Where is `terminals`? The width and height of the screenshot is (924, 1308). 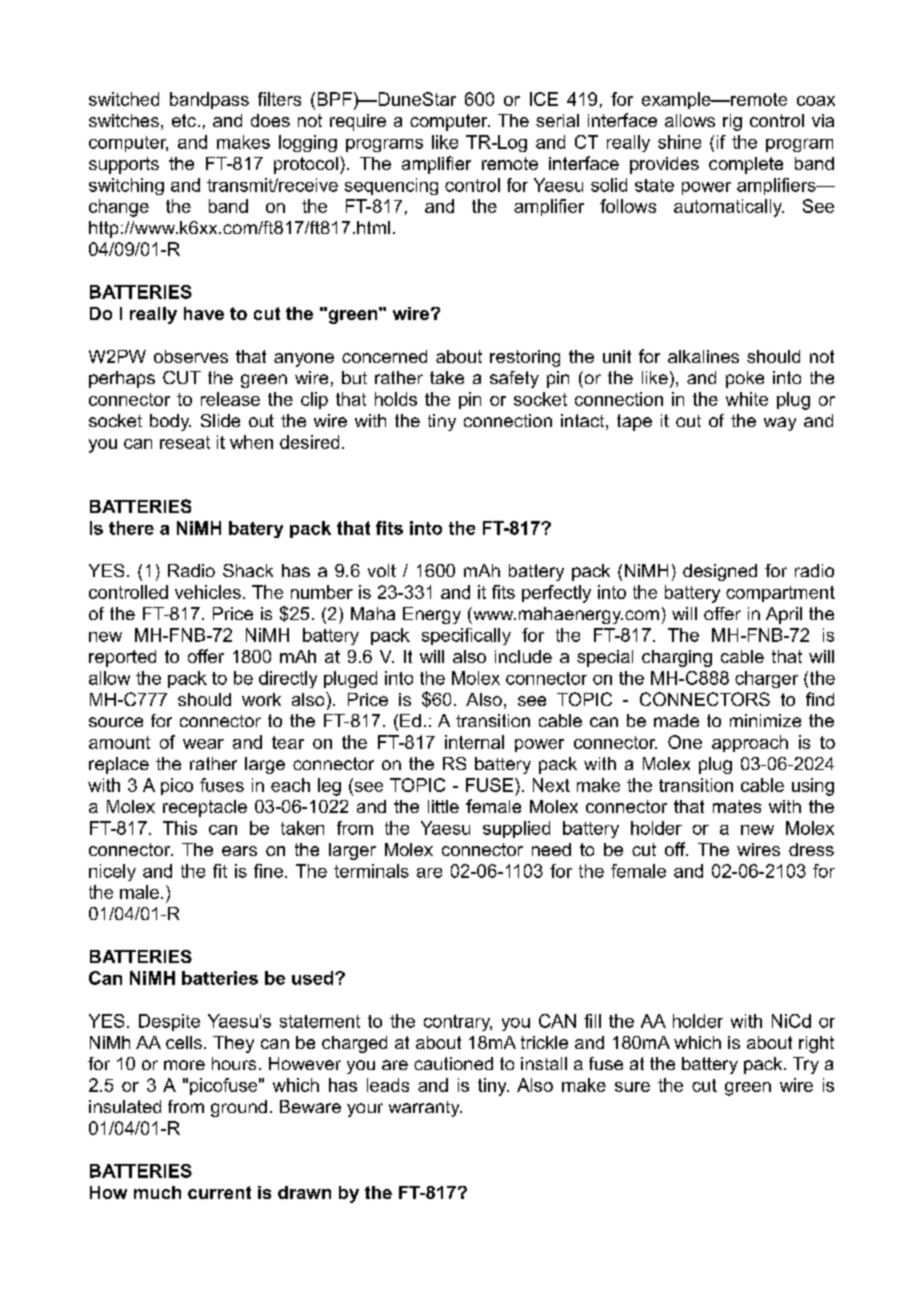 terminals is located at coordinates (371, 871).
